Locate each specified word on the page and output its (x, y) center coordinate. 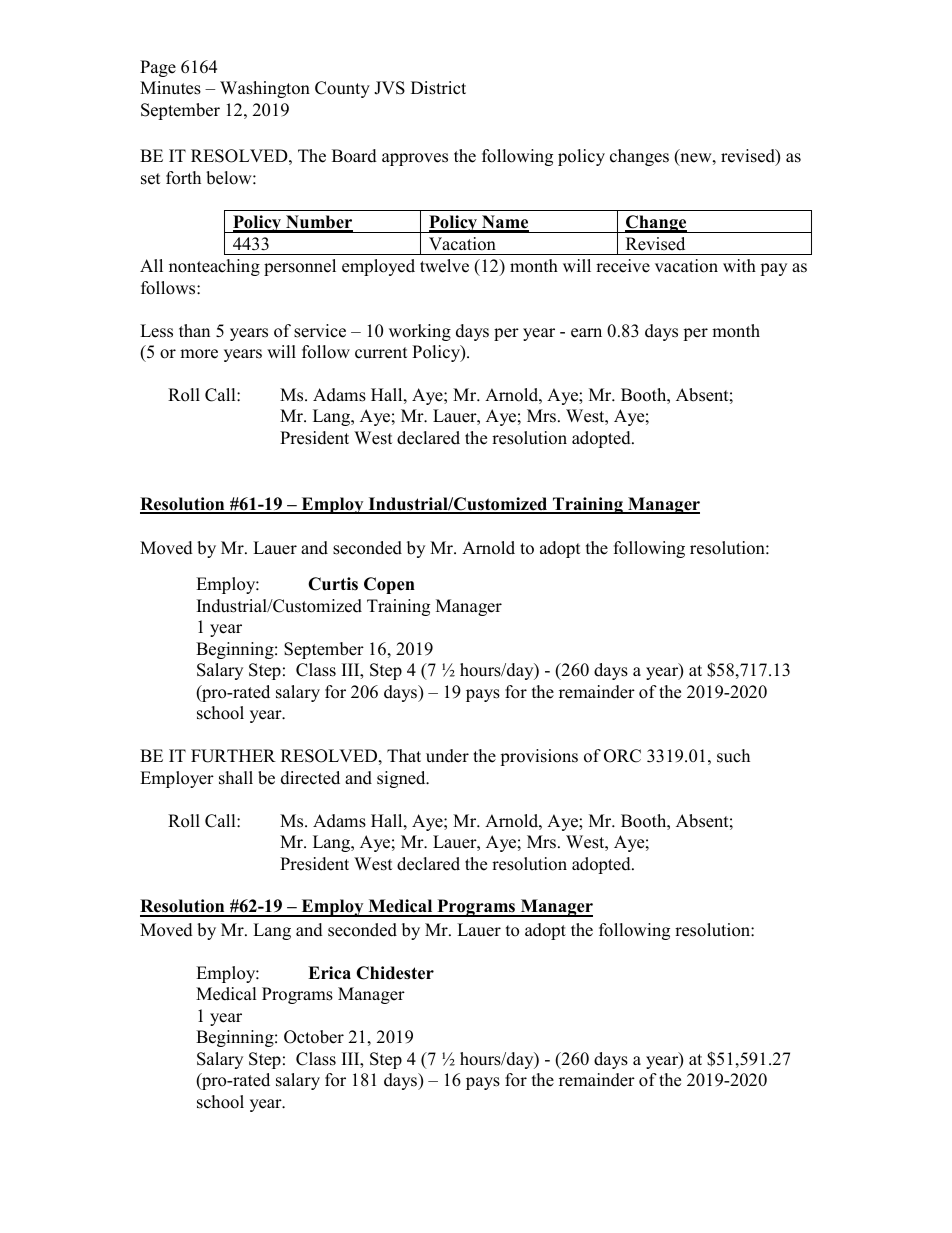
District (438, 88)
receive (623, 266)
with (739, 265)
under (447, 756)
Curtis (333, 584)
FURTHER (233, 756)
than (194, 330)
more (199, 354)
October (314, 1037)
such (733, 756)
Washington (265, 89)
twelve (444, 266)
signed (402, 779)
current (381, 353)
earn (586, 333)
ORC (622, 756)
